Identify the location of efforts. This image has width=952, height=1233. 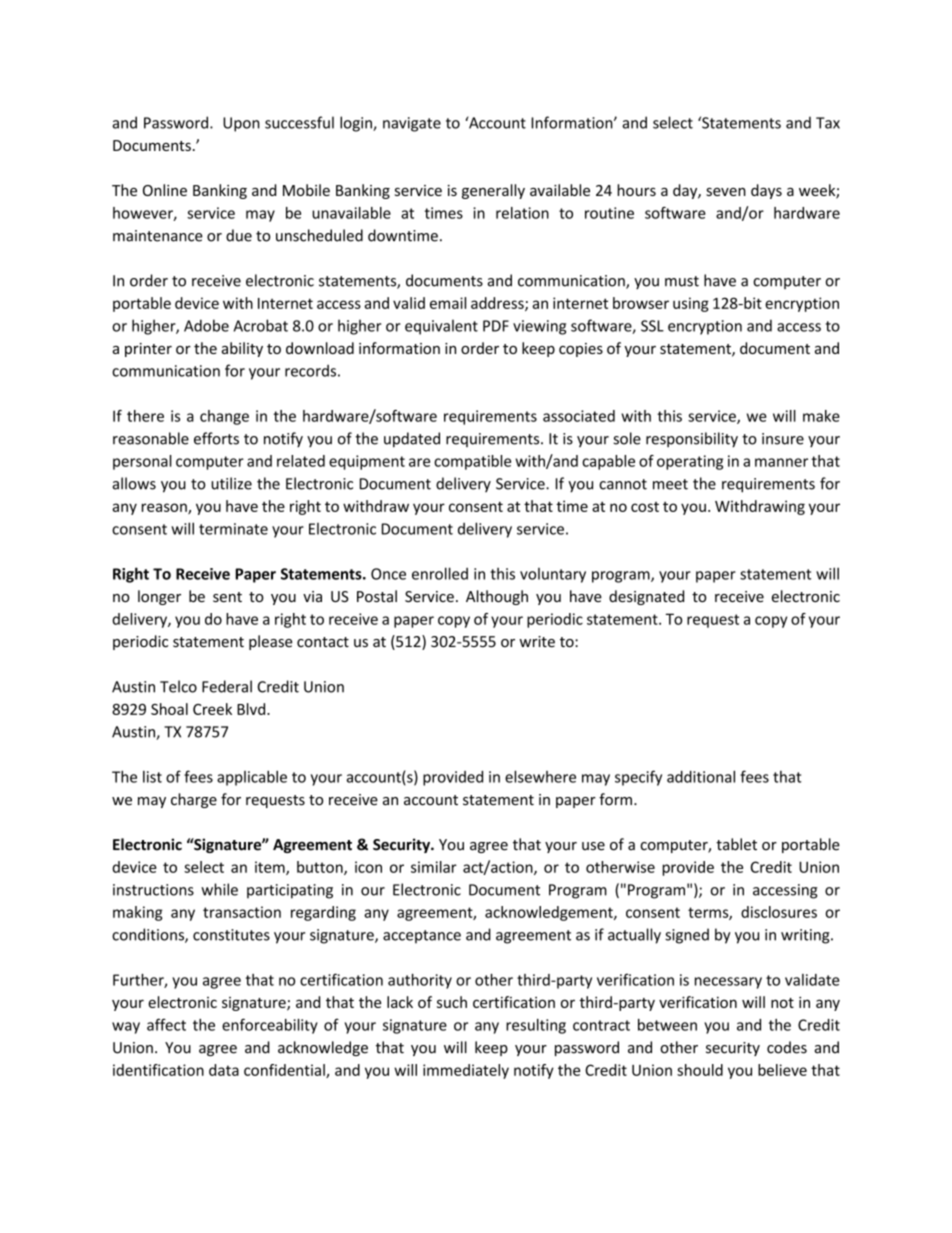
(216, 438).
